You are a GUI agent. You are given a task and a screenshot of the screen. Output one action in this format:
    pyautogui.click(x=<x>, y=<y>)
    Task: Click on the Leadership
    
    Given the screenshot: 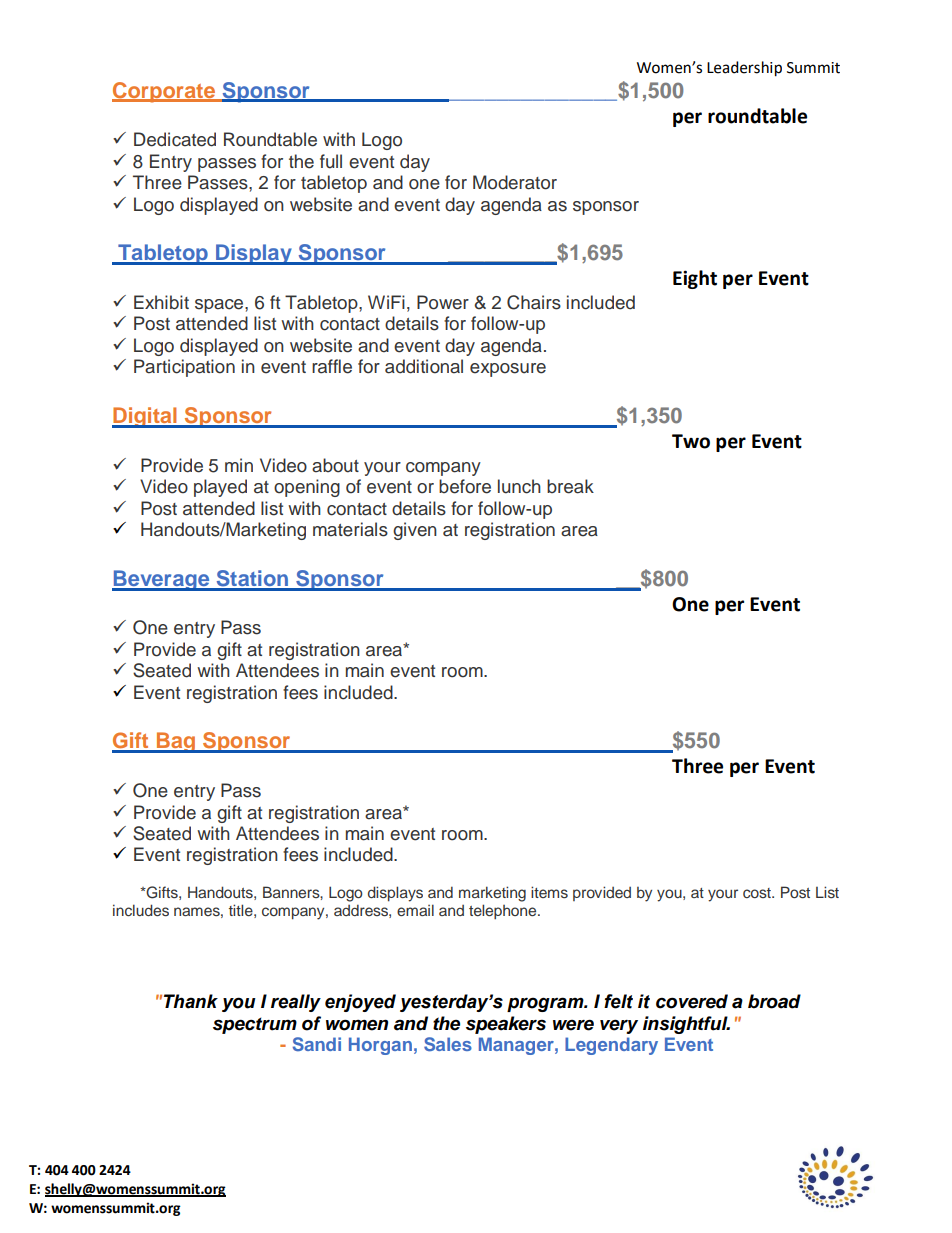 What is the action you would take?
    pyautogui.click(x=744, y=69)
